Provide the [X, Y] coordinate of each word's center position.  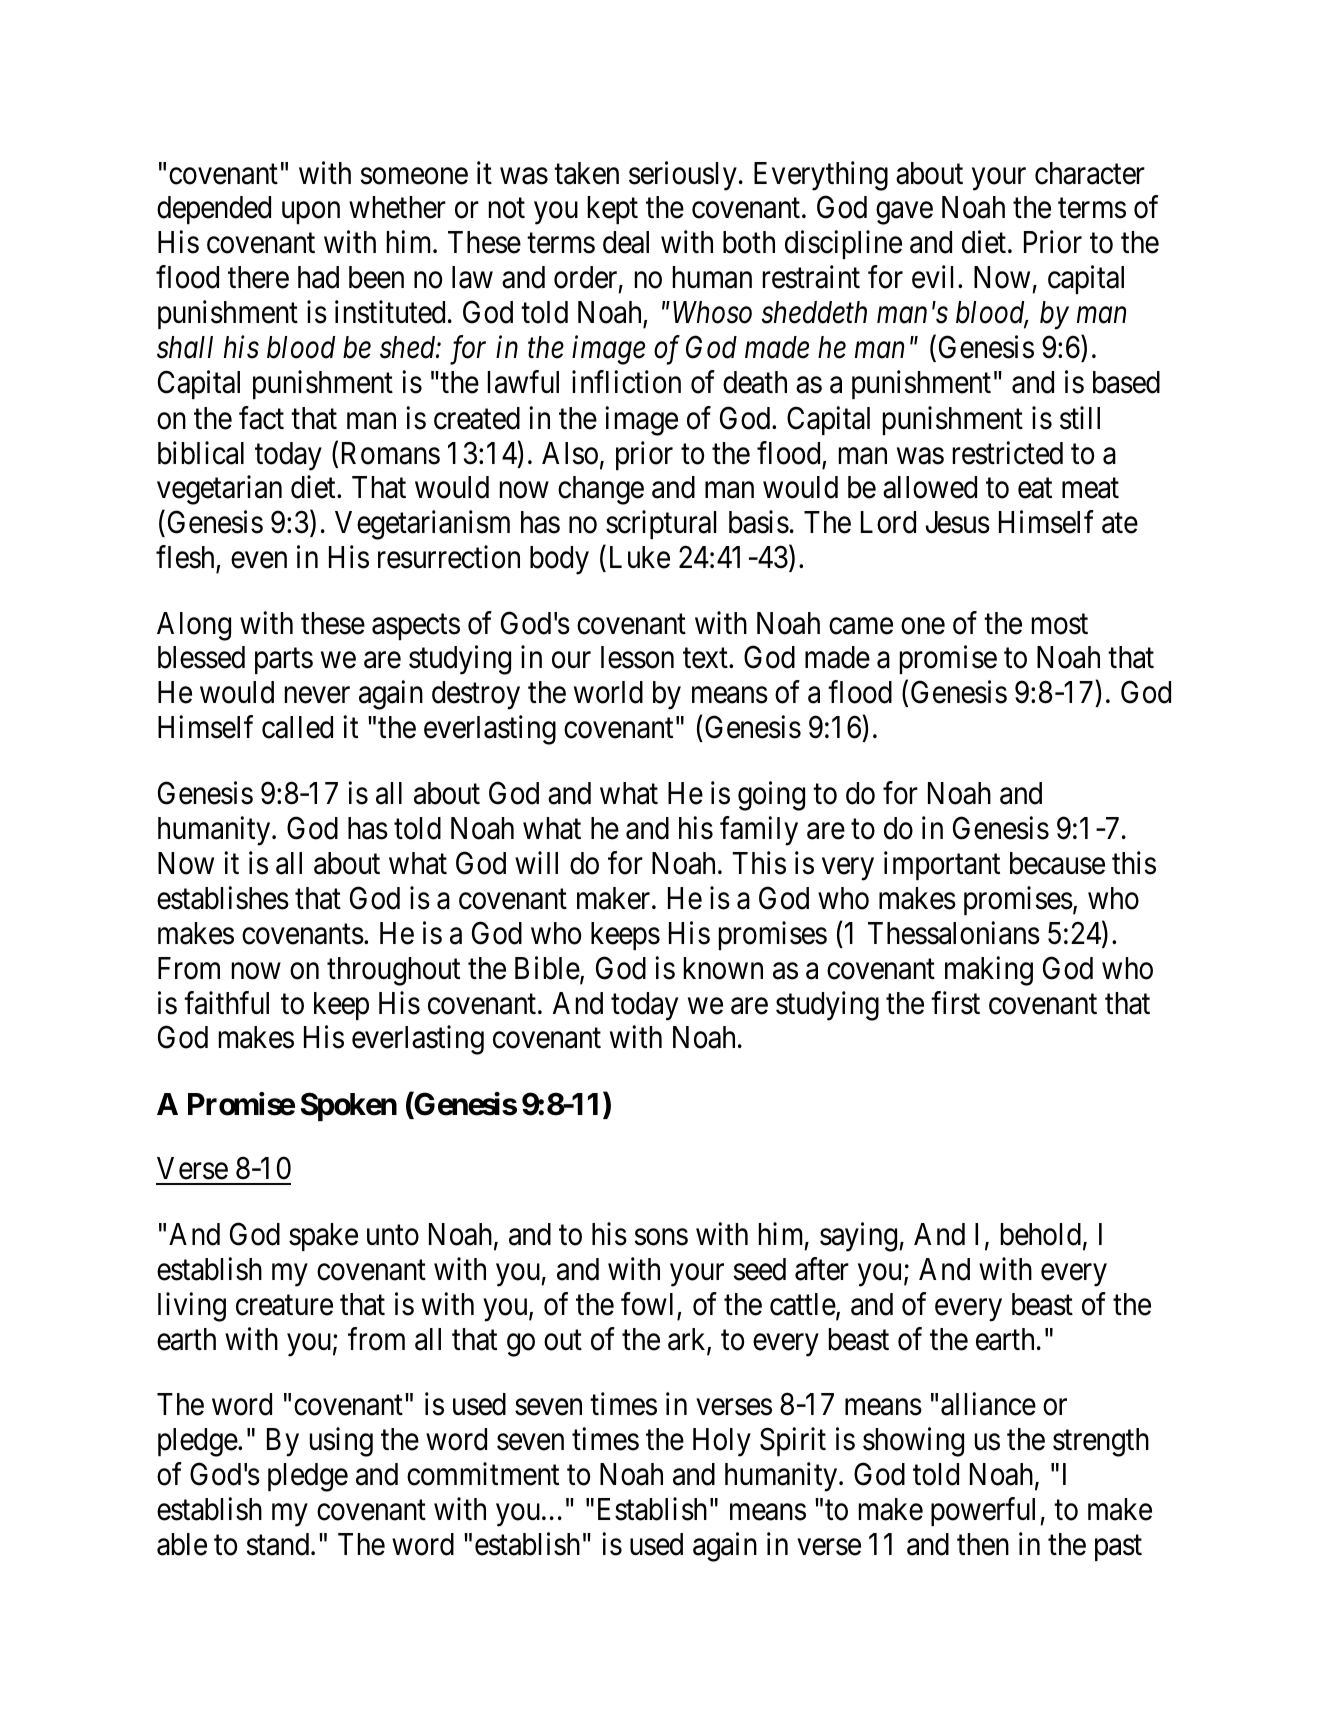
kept [613, 210]
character [1090, 173]
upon [311, 213]
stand [279, 1544]
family [759, 831]
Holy [722, 1442]
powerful [986, 1512]
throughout [393, 971]
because [1057, 863]
